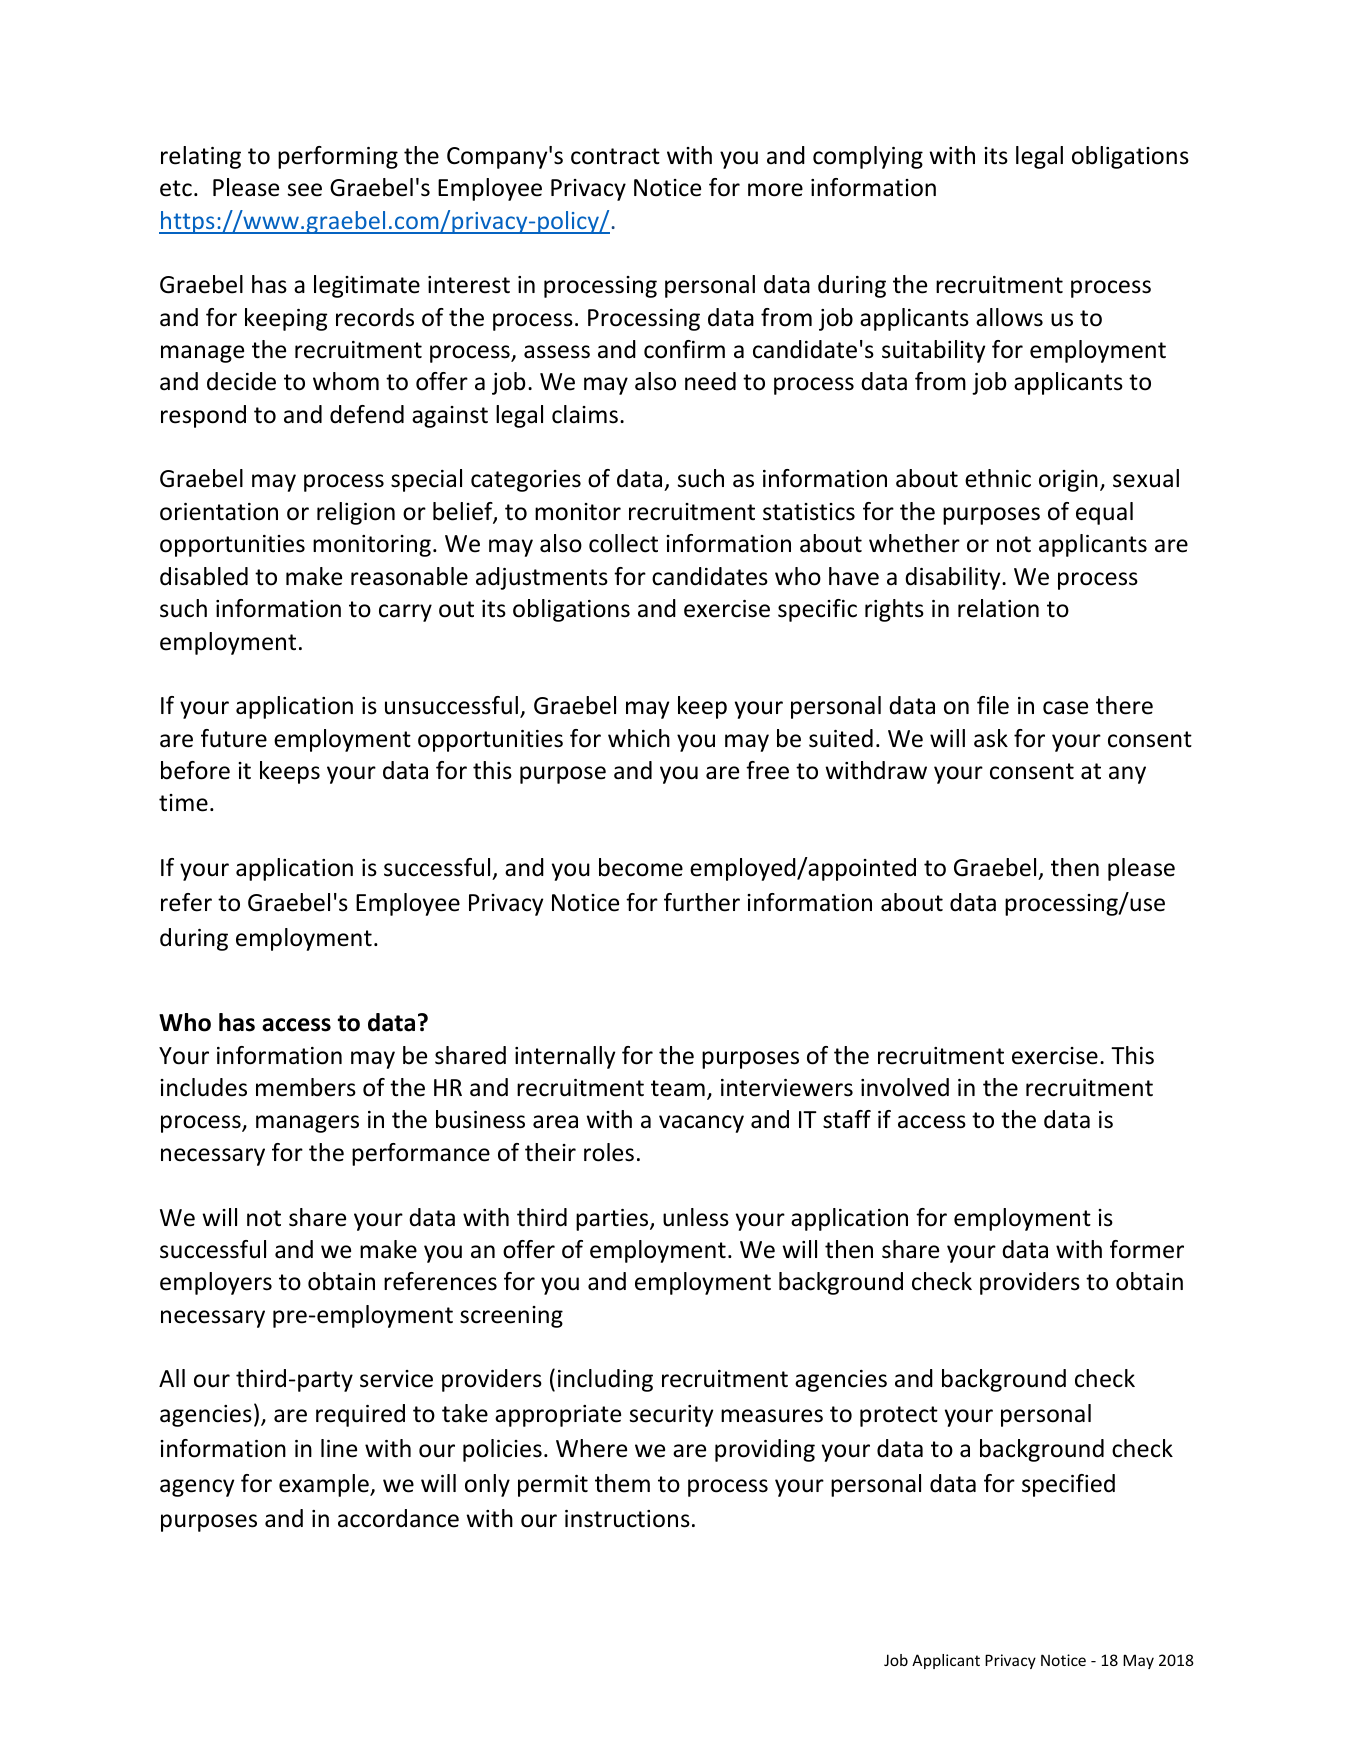 Image resolution: width=1353 pixels, height=1751 pixels. I want to click on case, so click(1065, 708).
